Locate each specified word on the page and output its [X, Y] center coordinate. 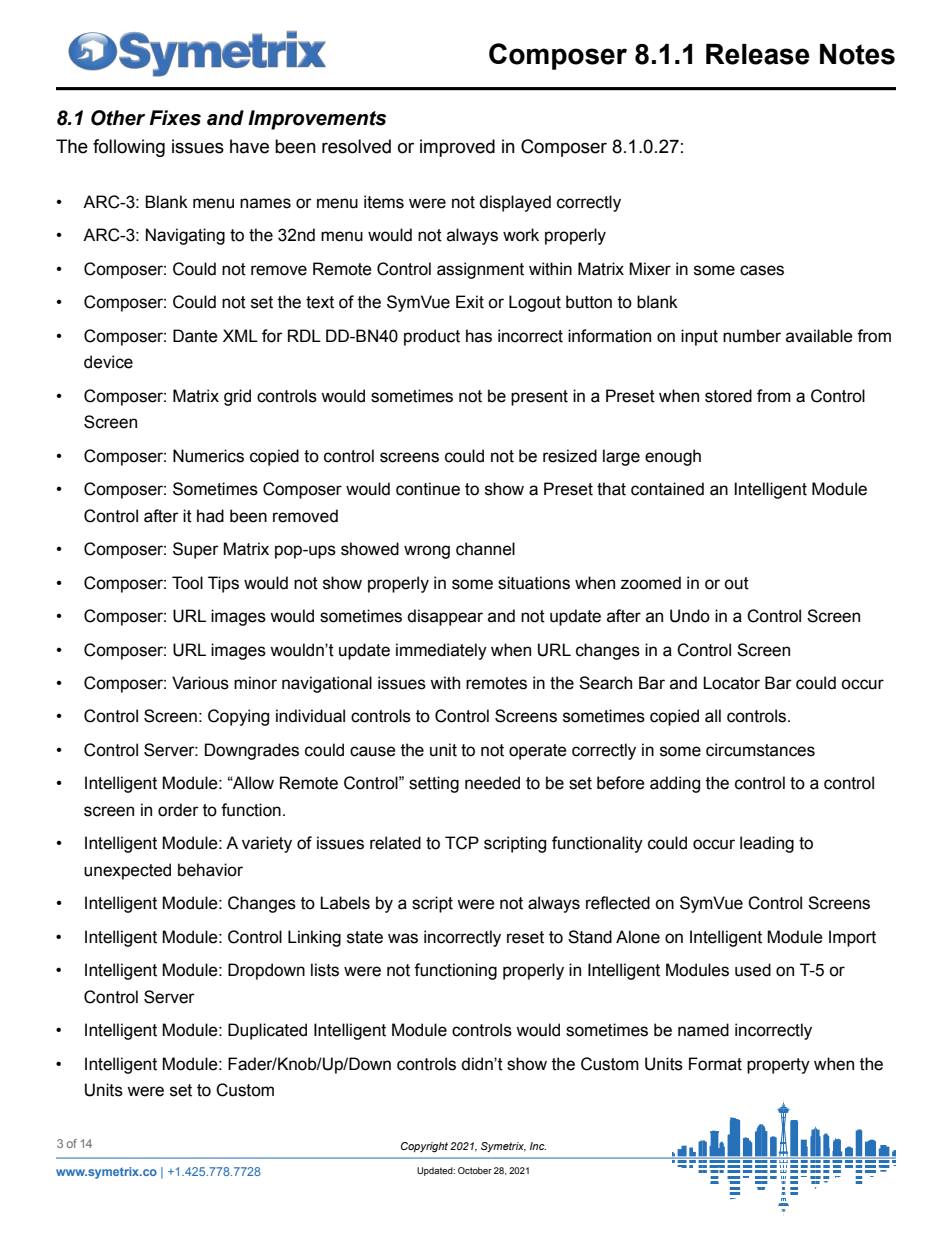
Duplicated [267, 1031]
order [178, 810]
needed [492, 783]
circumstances [760, 750]
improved [457, 148]
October [475, 1170]
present [539, 398]
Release [758, 54]
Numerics [208, 456]
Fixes [175, 118]
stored [728, 396]
